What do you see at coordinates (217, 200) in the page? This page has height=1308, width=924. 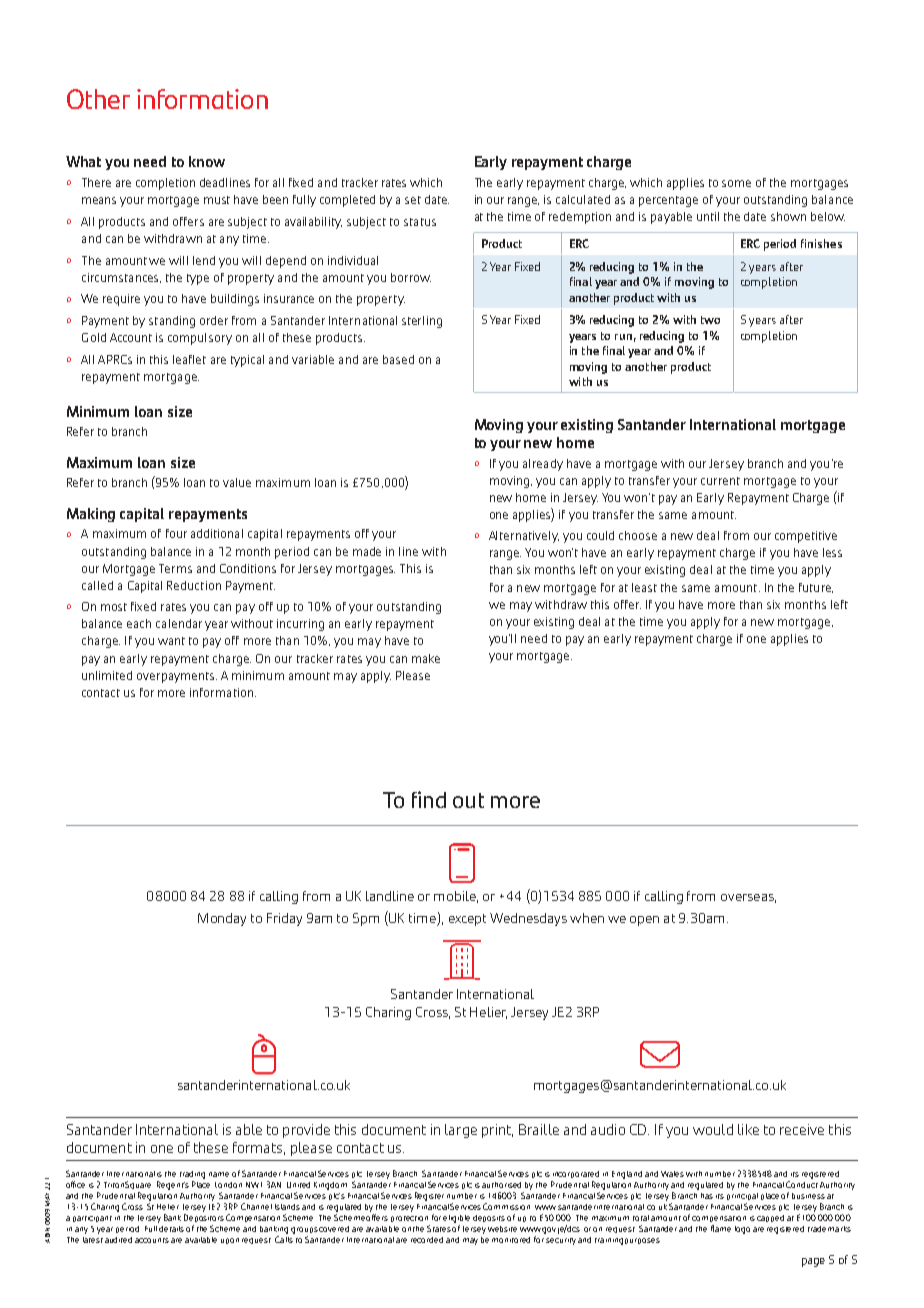 I see `must` at bounding box center [217, 200].
